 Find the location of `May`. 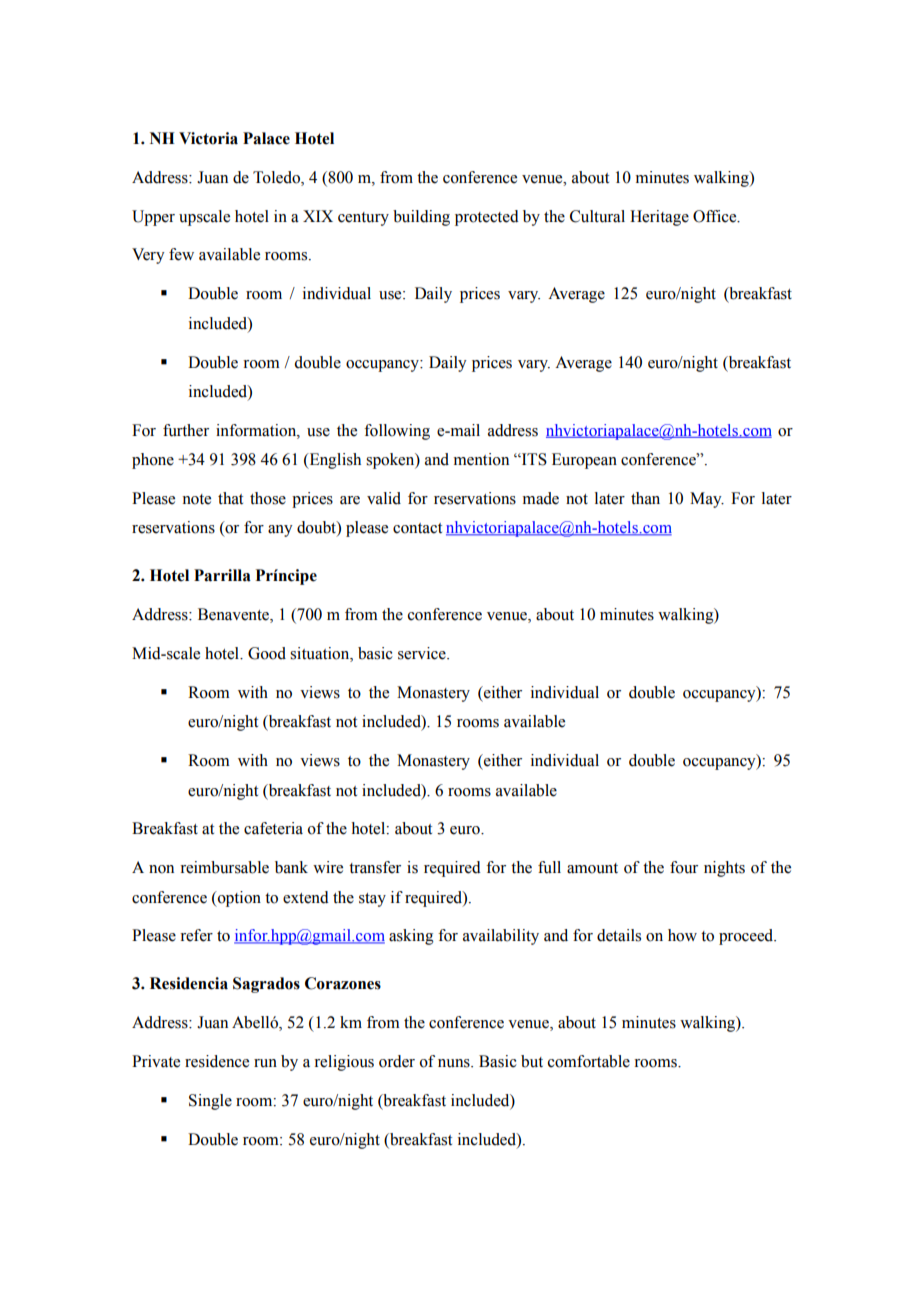

May is located at coordinates (707, 500).
